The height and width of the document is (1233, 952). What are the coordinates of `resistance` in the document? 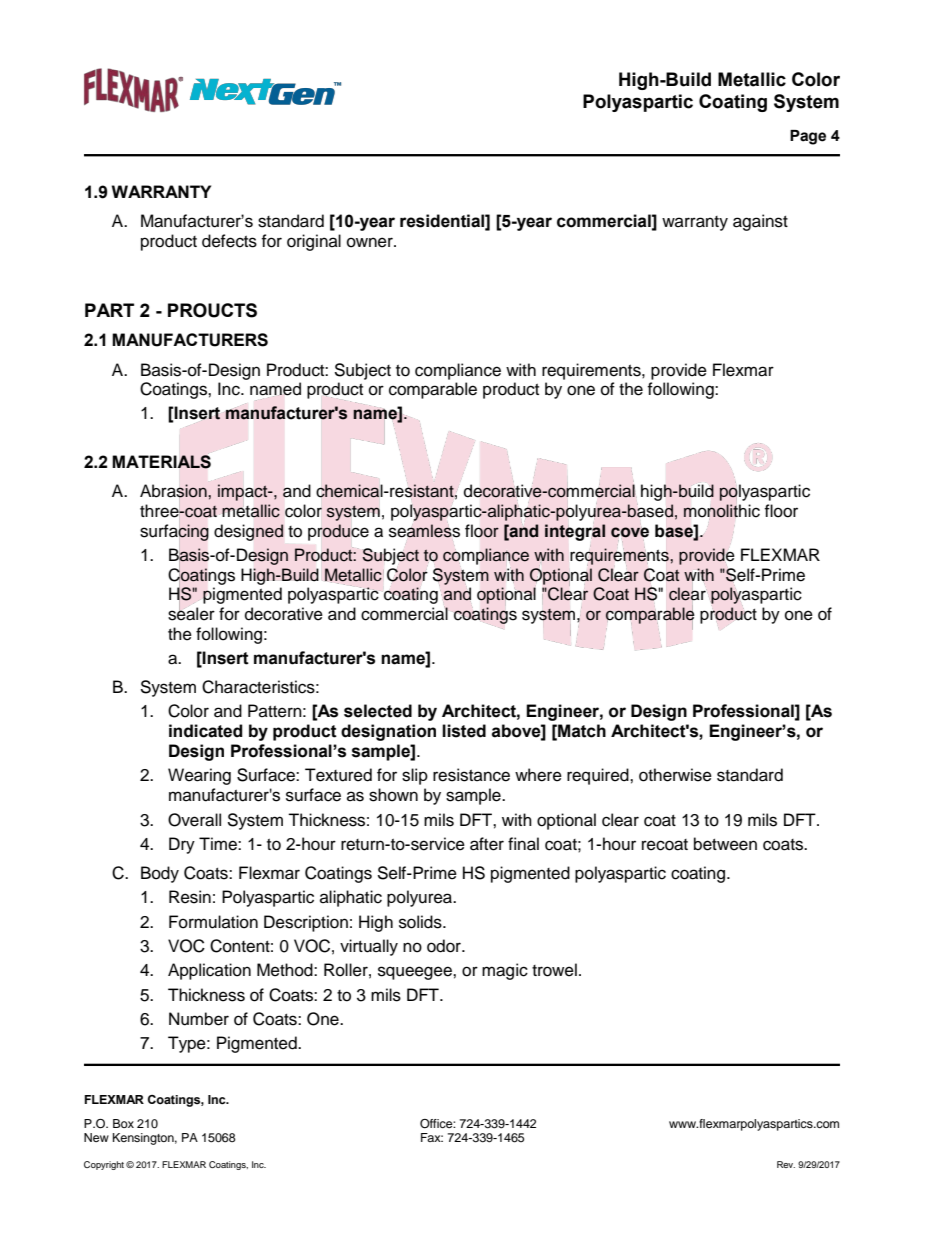 It's located at (471, 775).
